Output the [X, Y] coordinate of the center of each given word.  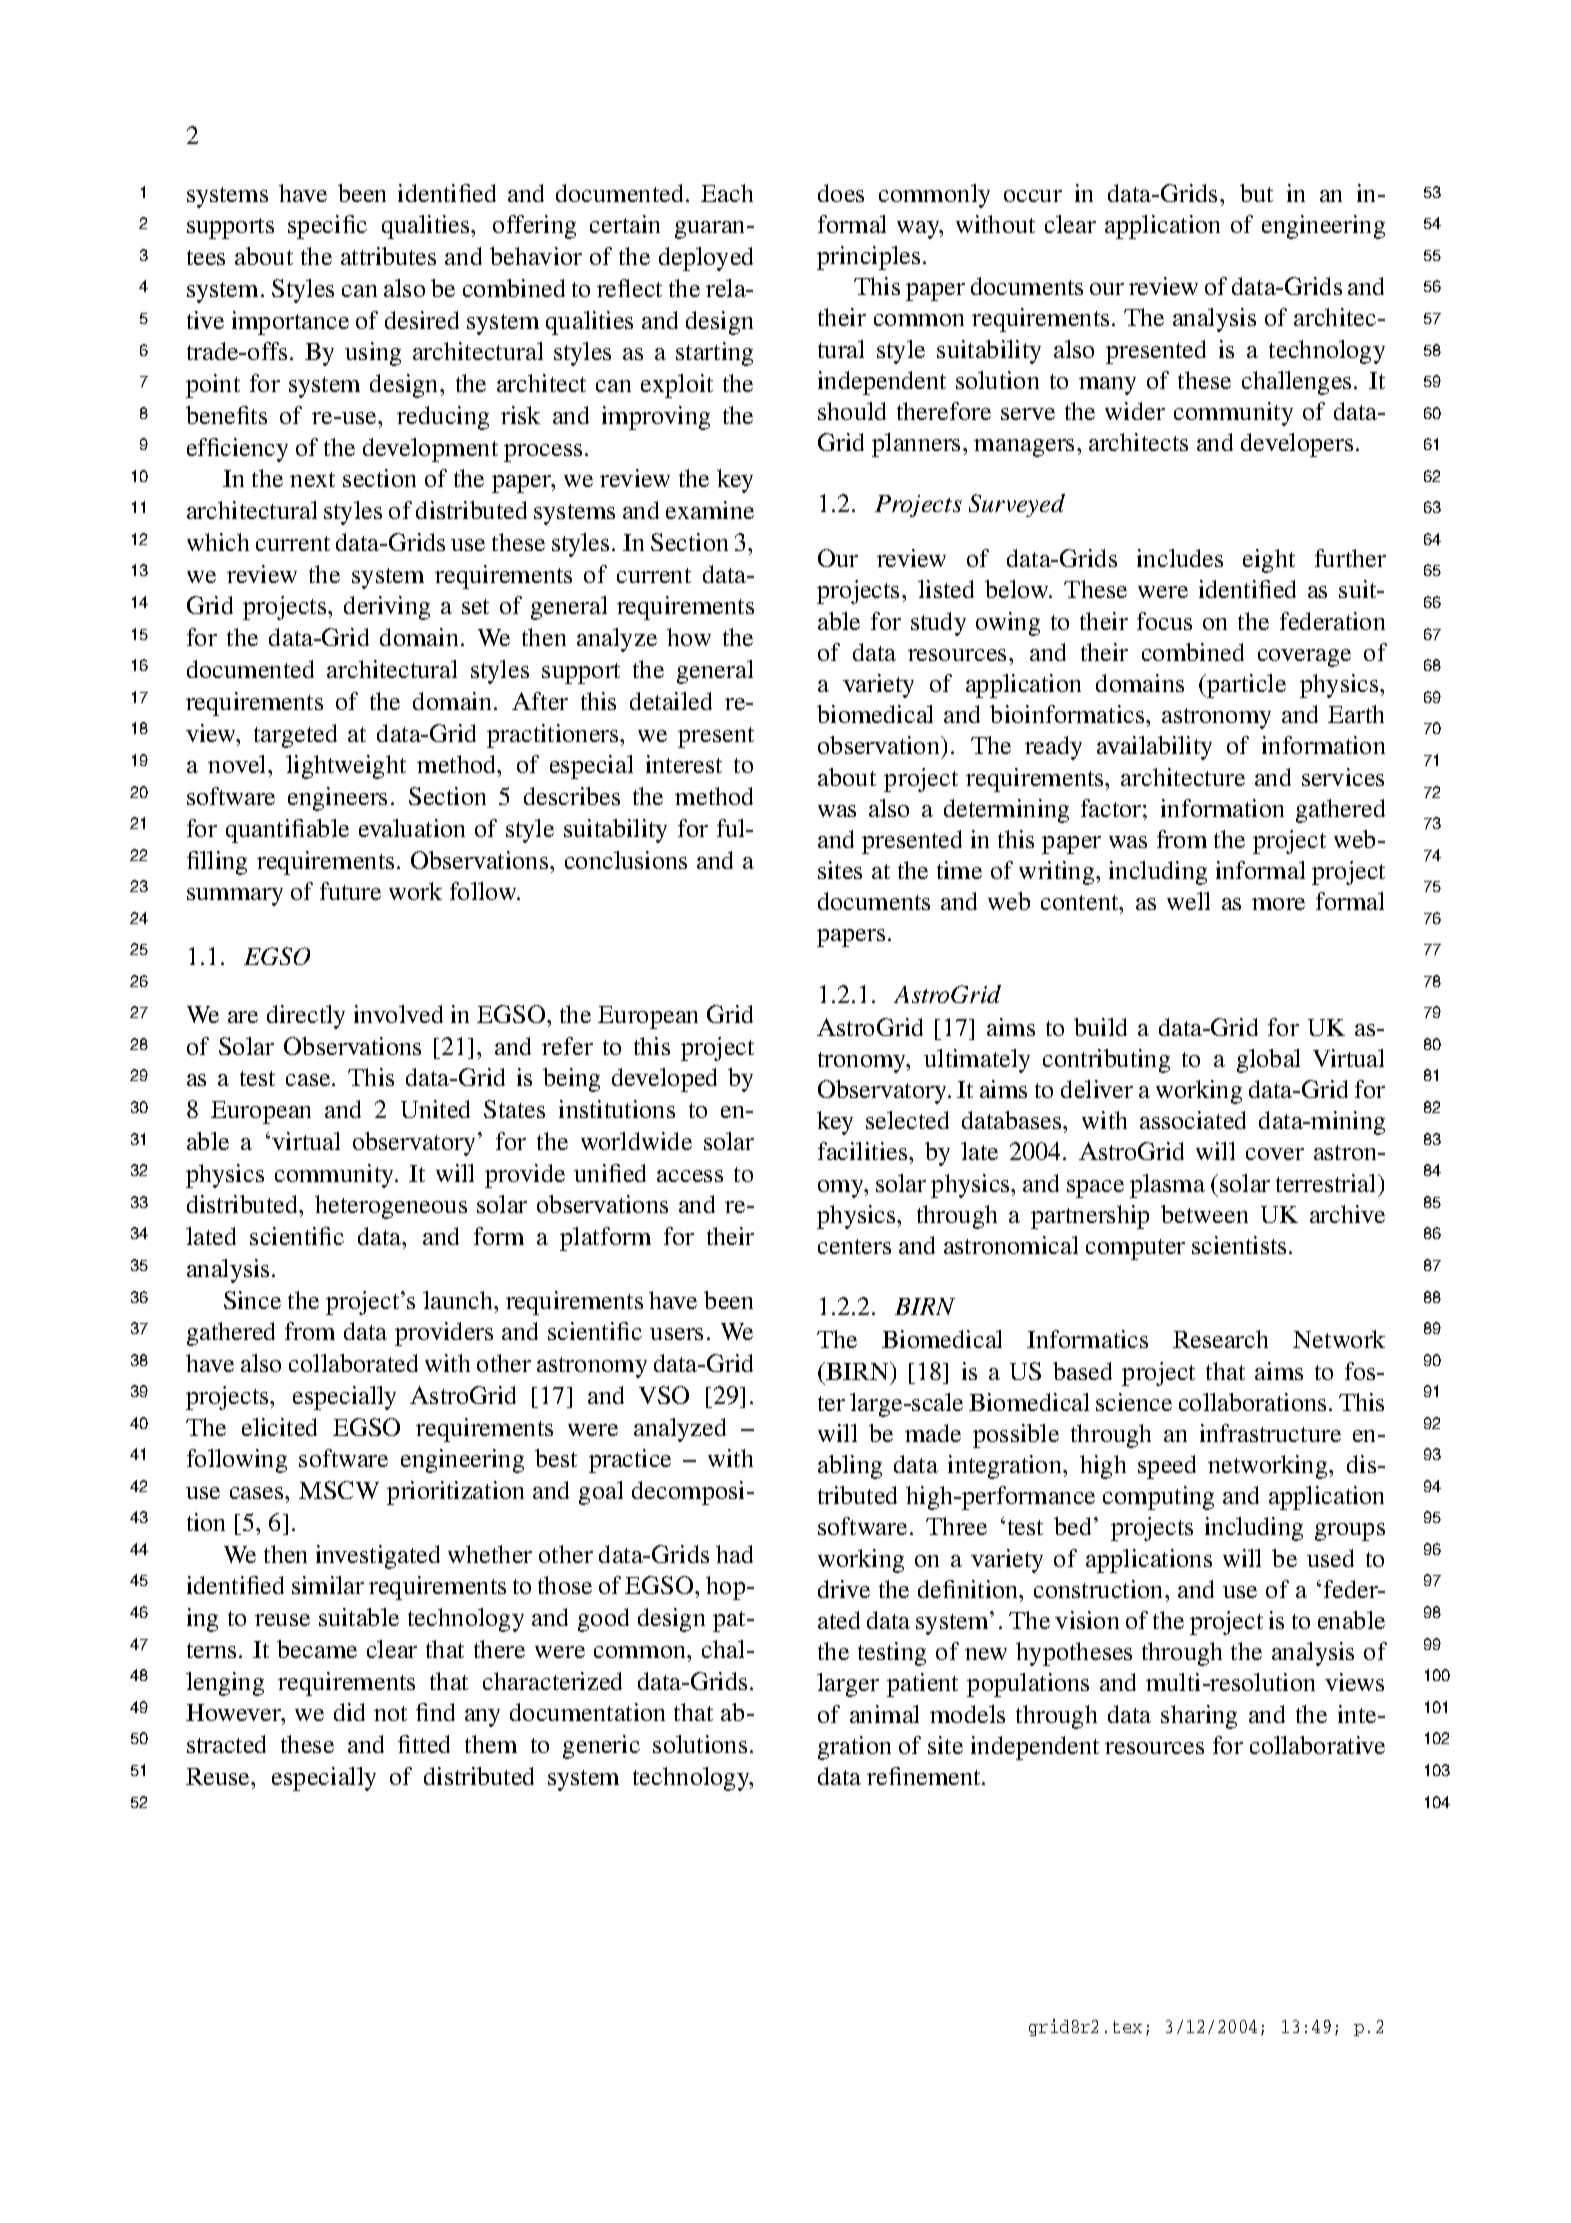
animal [884, 1714]
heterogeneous [391, 1207]
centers [854, 1246]
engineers [337, 799]
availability [1154, 748]
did [349, 1712]
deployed [706, 259]
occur [1033, 196]
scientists [1239, 1245]
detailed [671, 701]
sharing [1199, 1717]
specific [327, 227]
